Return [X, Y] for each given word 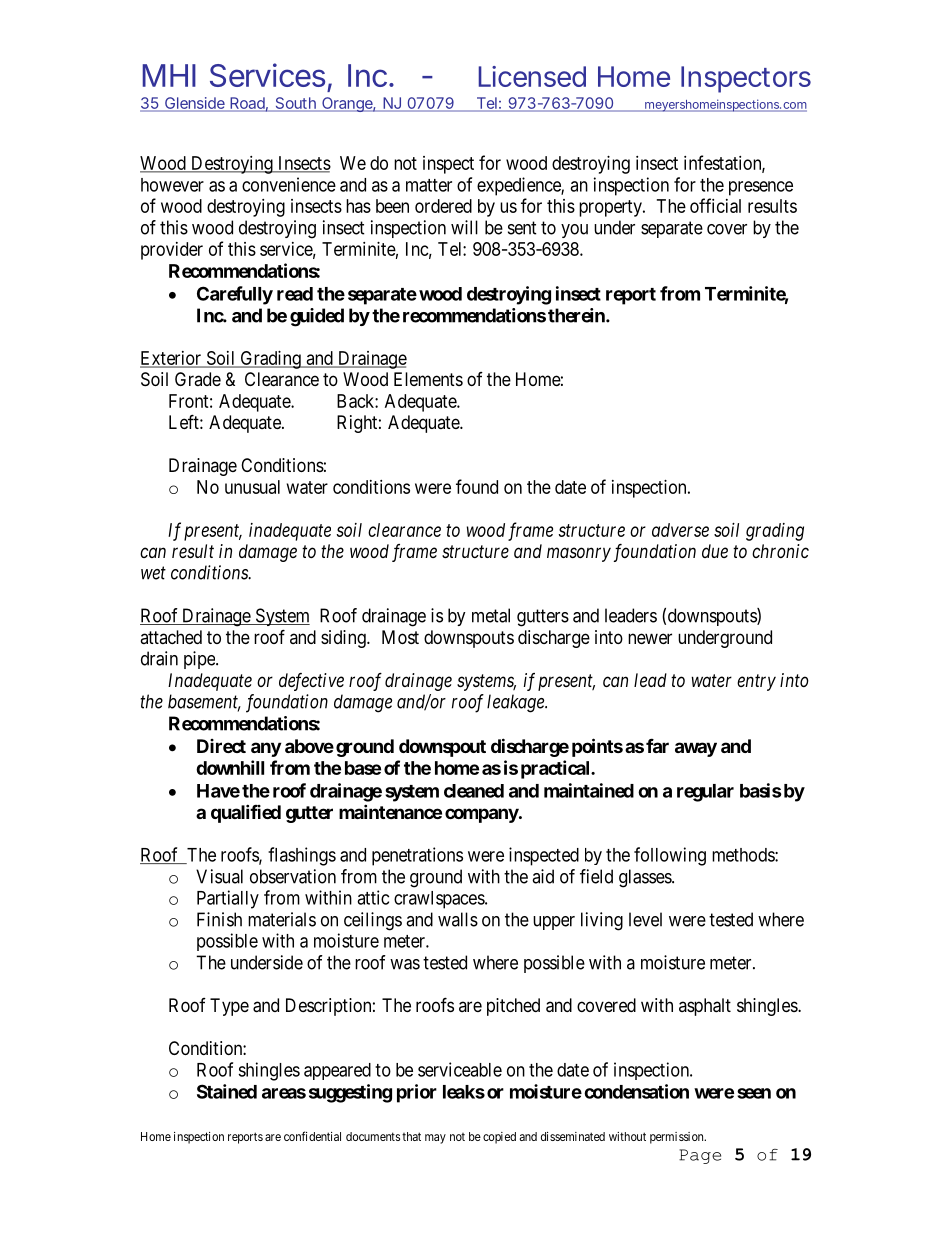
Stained [227, 1091]
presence [761, 188]
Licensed [532, 76]
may [435, 1139]
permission [678, 1138]
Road [247, 104]
